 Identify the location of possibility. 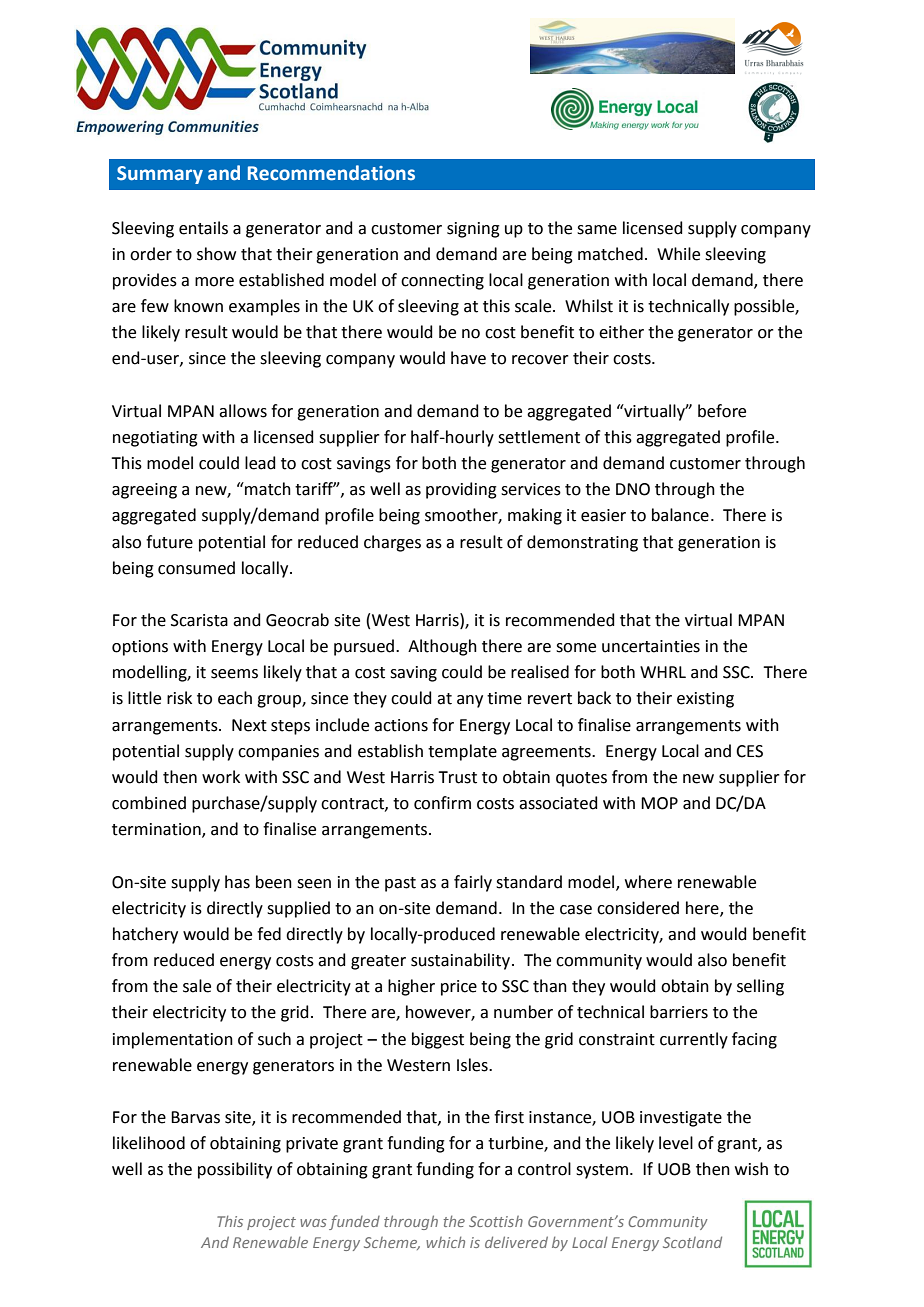
(235, 1170).
